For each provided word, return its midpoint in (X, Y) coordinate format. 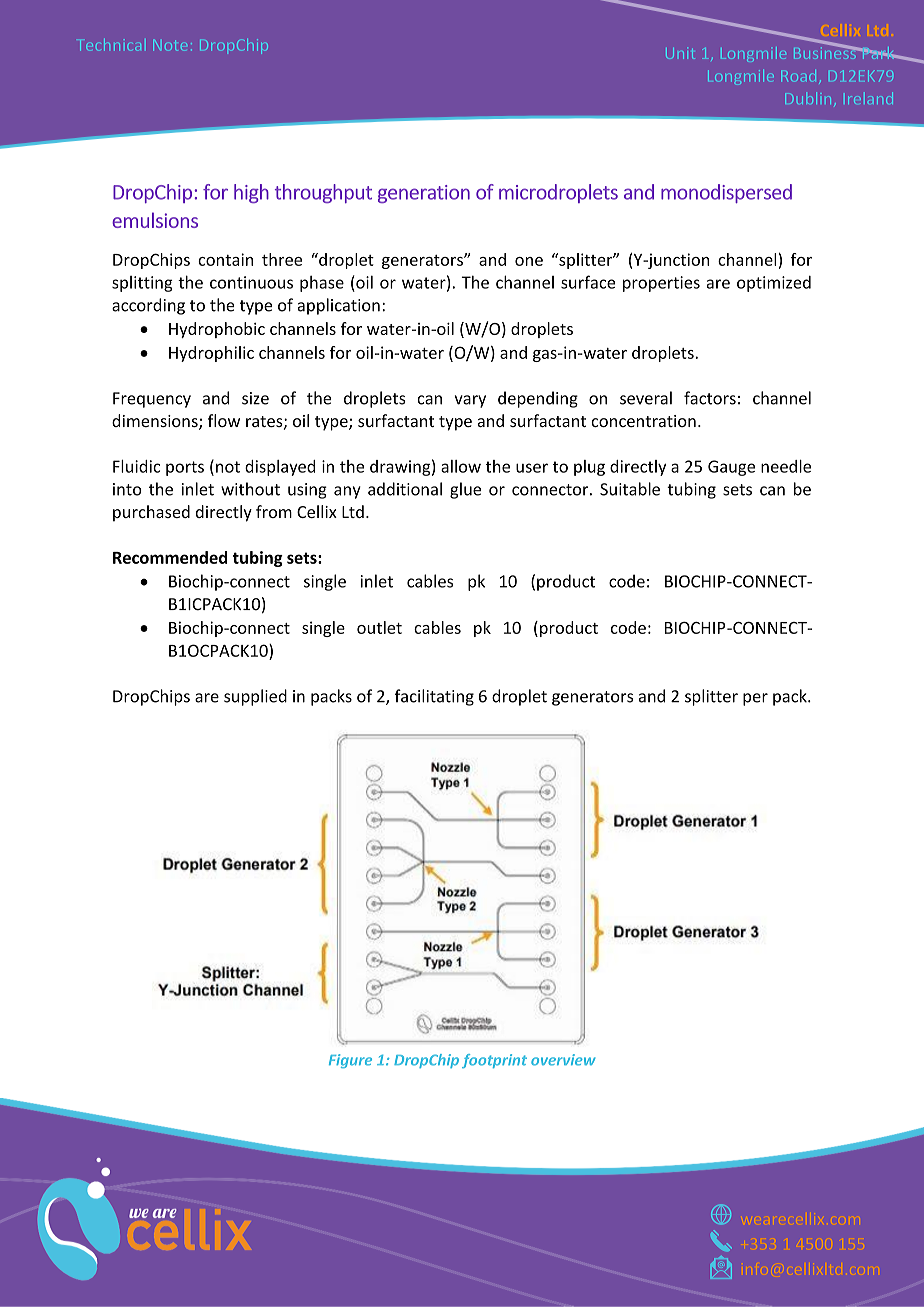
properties (661, 284)
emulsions (155, 220)
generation (424, 194)
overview (563, 1060)
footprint (494, 1061)
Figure (350, 1061)
